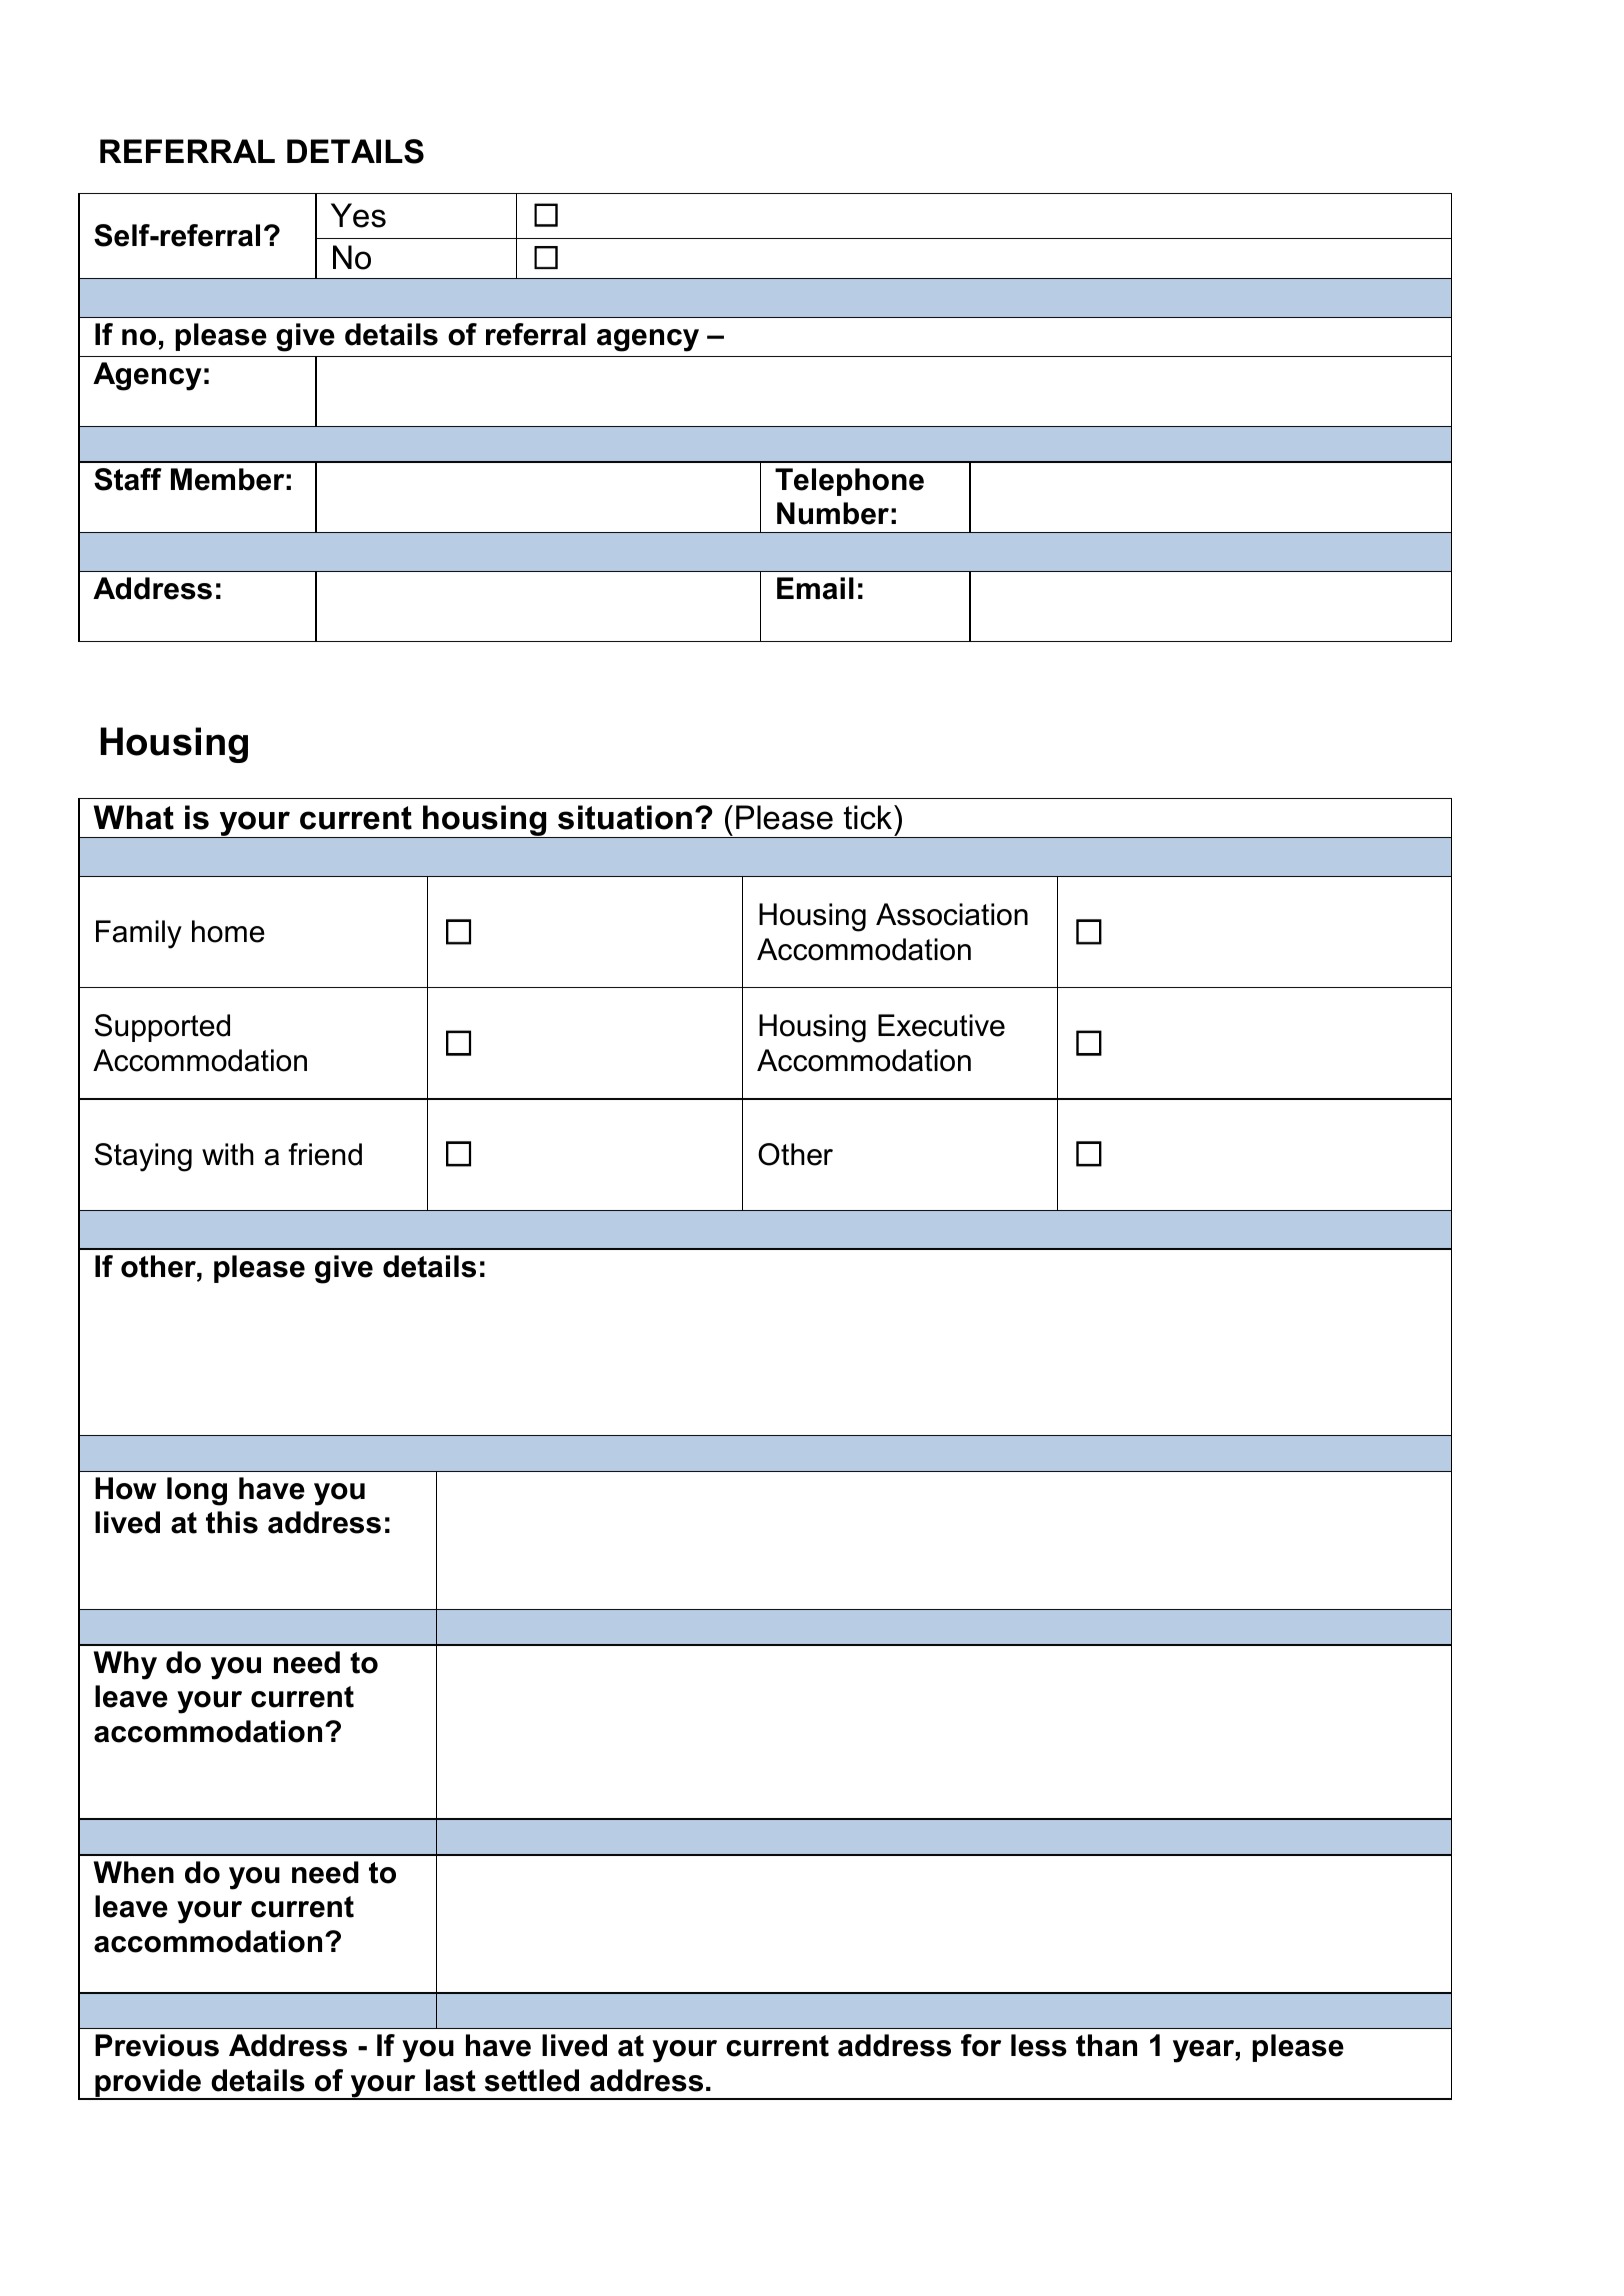 The height and width of the document is (2296, 1624). Describe the element at coordinates (981, 2045) in the document. I see `for` at that location.
